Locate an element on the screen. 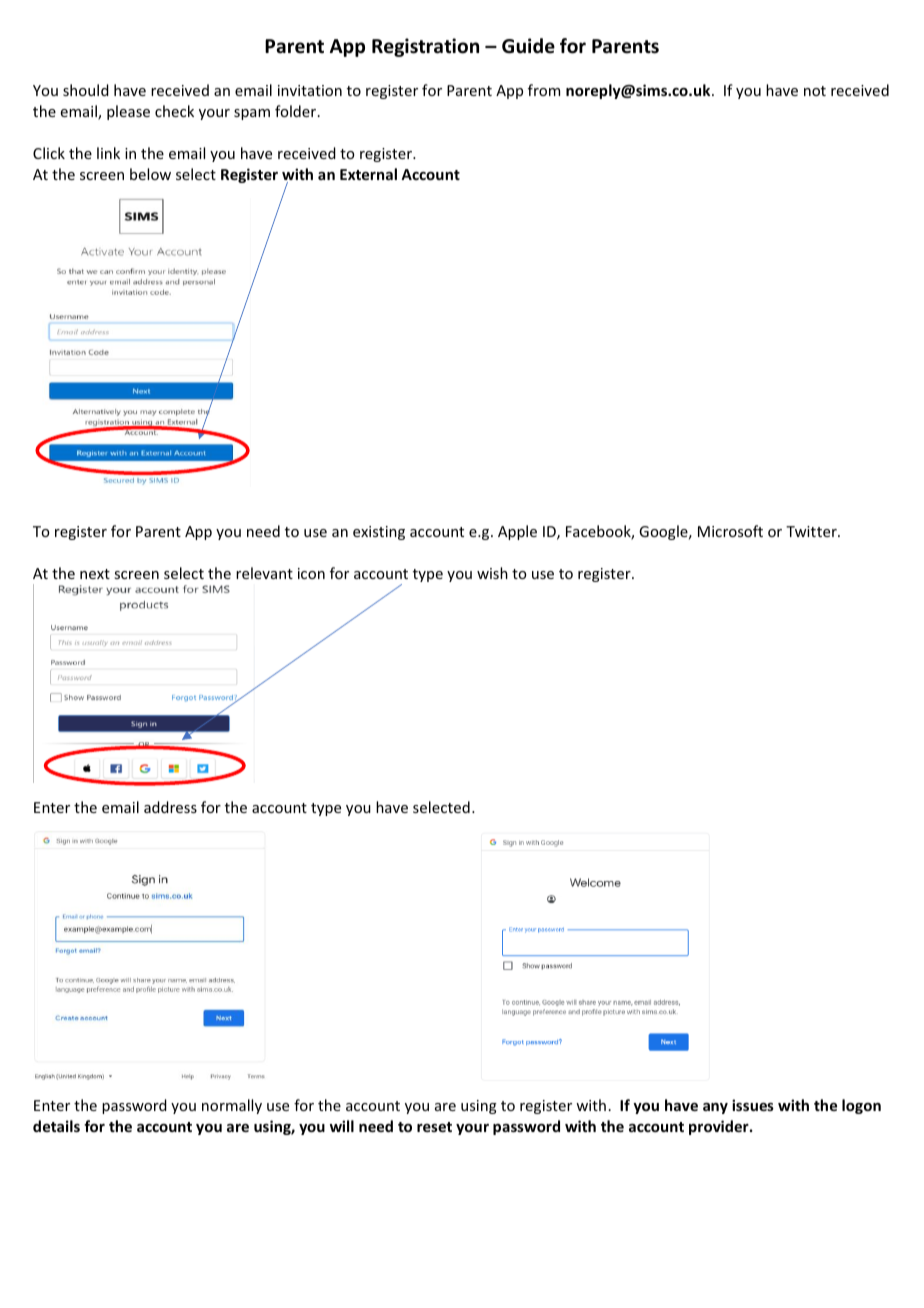  issues is located at coordinates (753, 1105).
